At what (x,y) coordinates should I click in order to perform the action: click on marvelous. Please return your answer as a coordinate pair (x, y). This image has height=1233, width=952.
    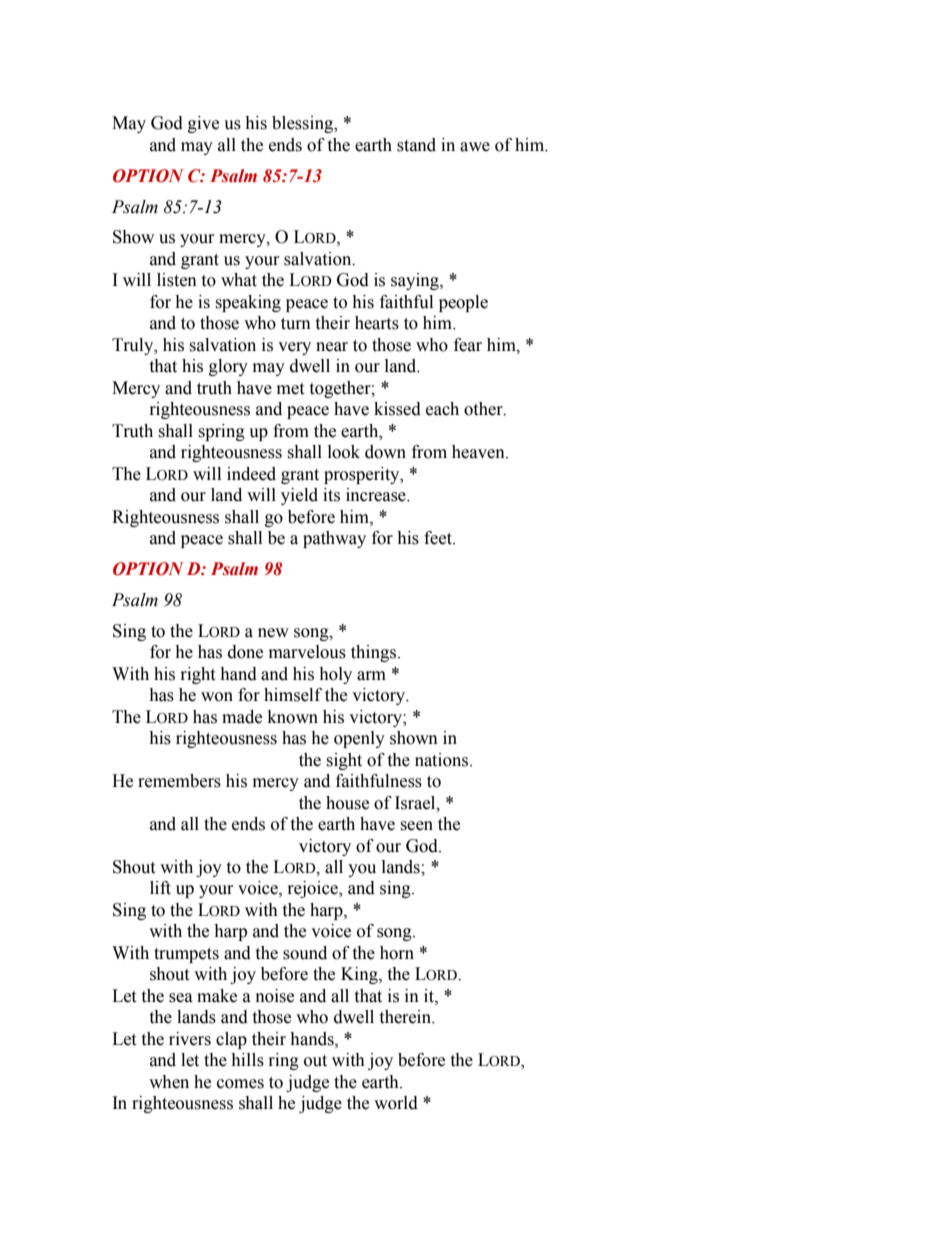
    Looking at the image, I should click on (307, 652).
